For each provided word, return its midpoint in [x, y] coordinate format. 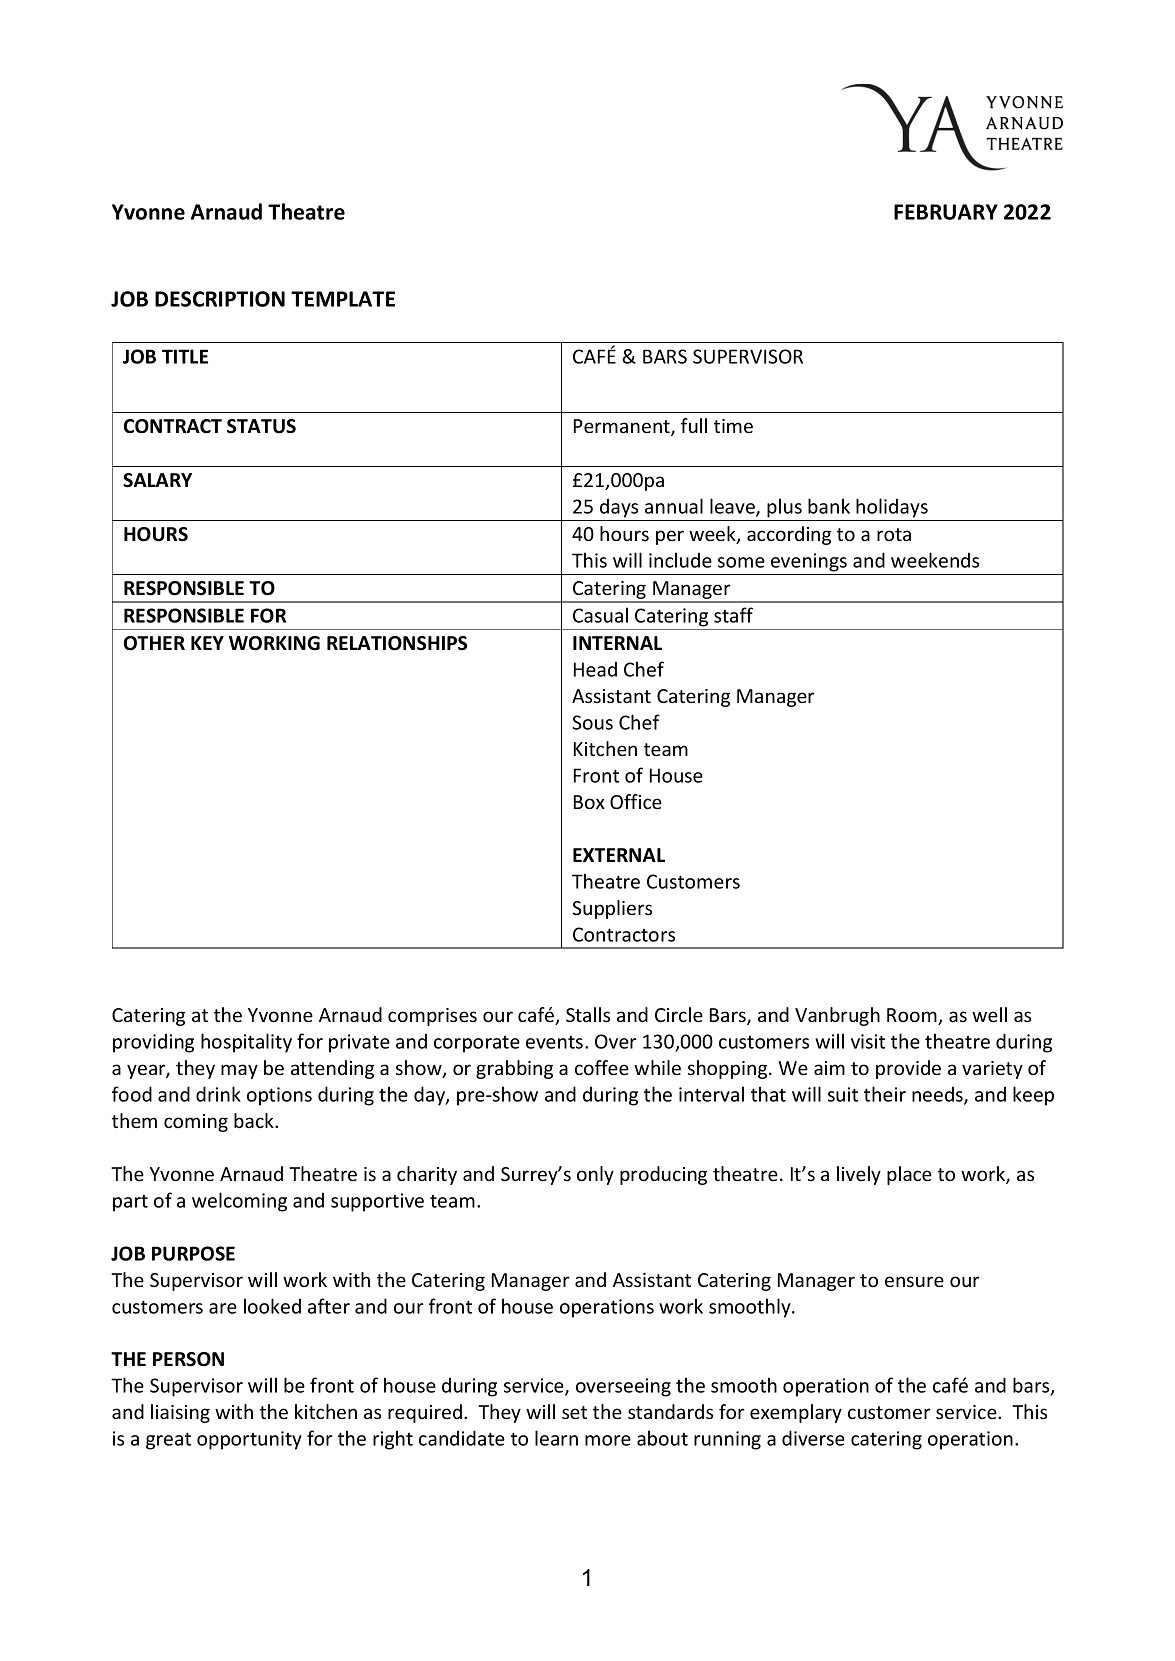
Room [913, 1016]
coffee [602, 1067]
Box [589, 802]
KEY [207, 643]
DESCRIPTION [220, 299]
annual [674, 506]
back [255, 1120]
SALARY [157, 480]
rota [894, 534]
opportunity [249, 1440]
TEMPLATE [343, 299]
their [885, 1094]
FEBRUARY [946, 212]
